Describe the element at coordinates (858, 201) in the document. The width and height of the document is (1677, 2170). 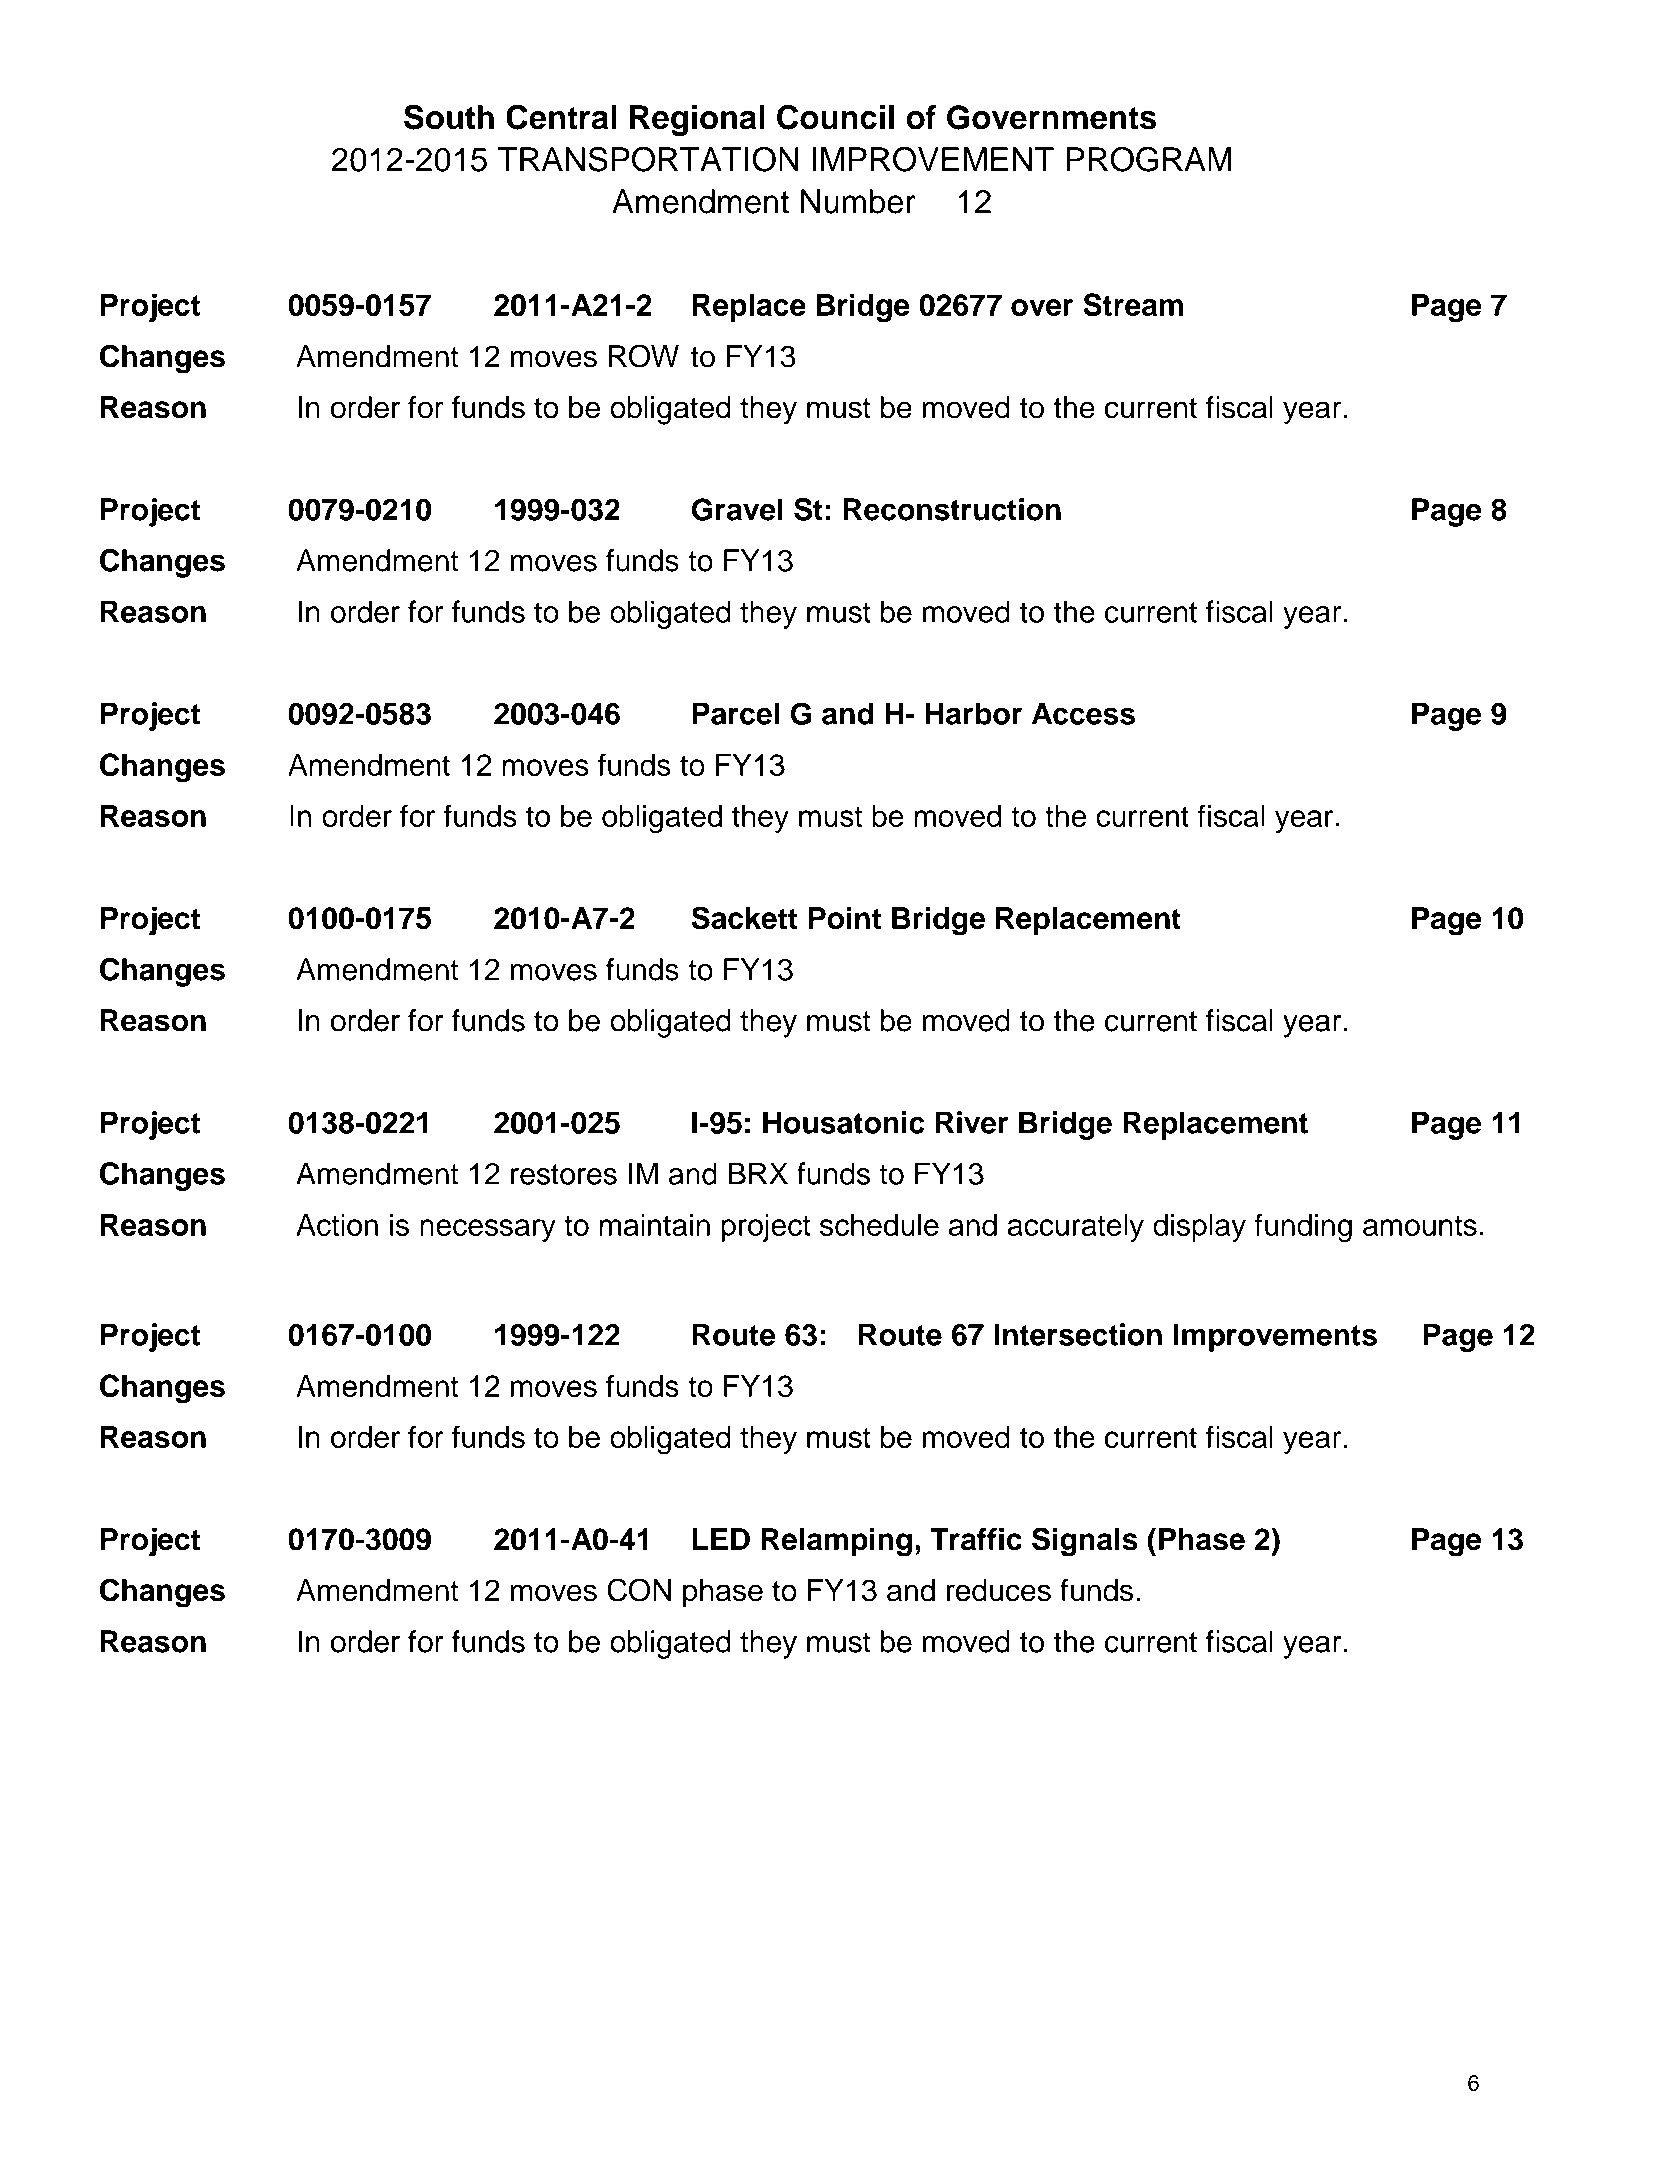
I see `Number` at that location.
